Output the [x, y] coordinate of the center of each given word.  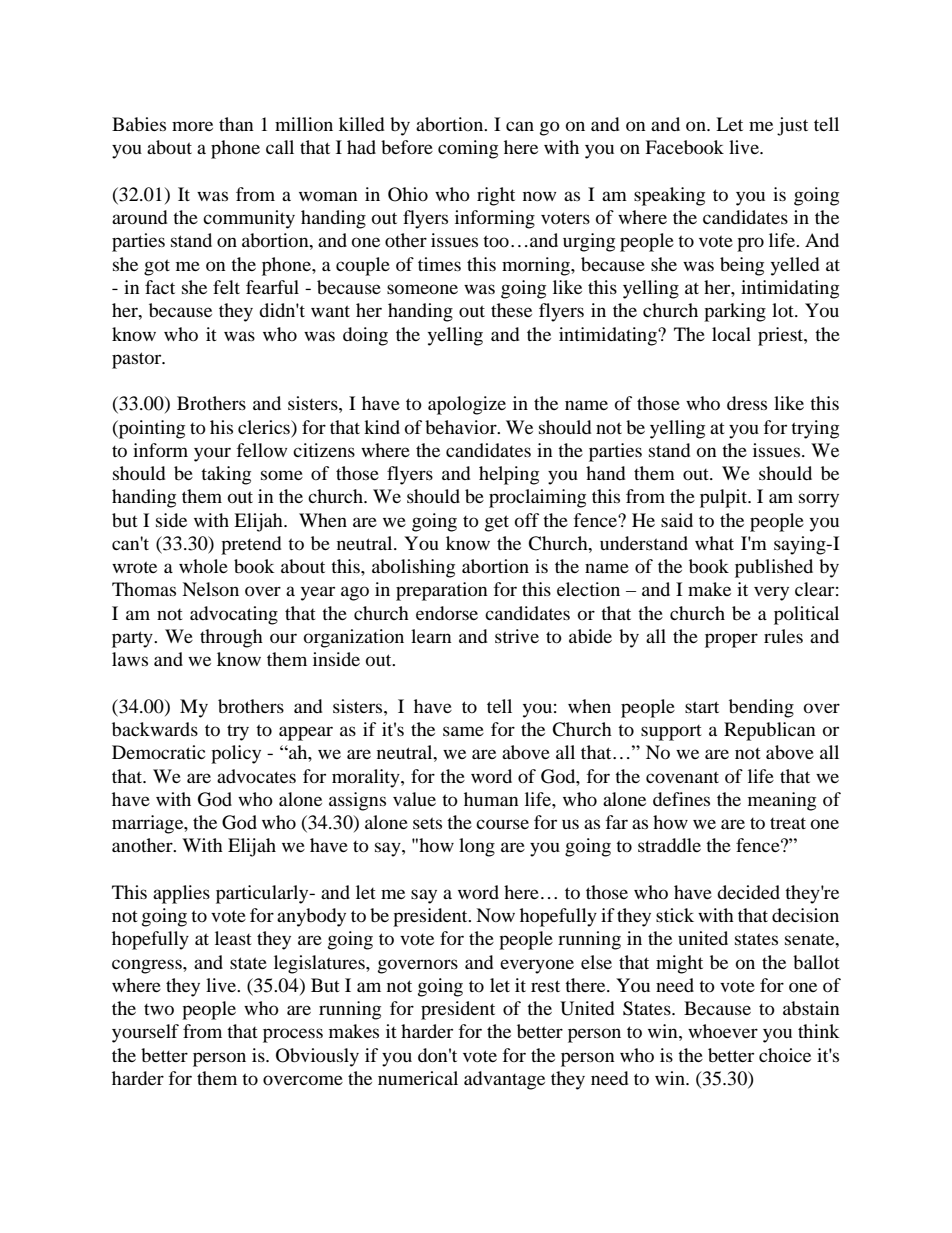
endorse [447, 613]
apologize [467, 405]
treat [788, 823]
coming [468, 149]
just [792, 126]
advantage [504, 1080]
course [502, 824]
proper [731, 640]
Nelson [210, 589]
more [192, 126]
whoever [723, 1031]
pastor [138, 360]
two [159, 1009]
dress [747, 403]
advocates [256, 776]
